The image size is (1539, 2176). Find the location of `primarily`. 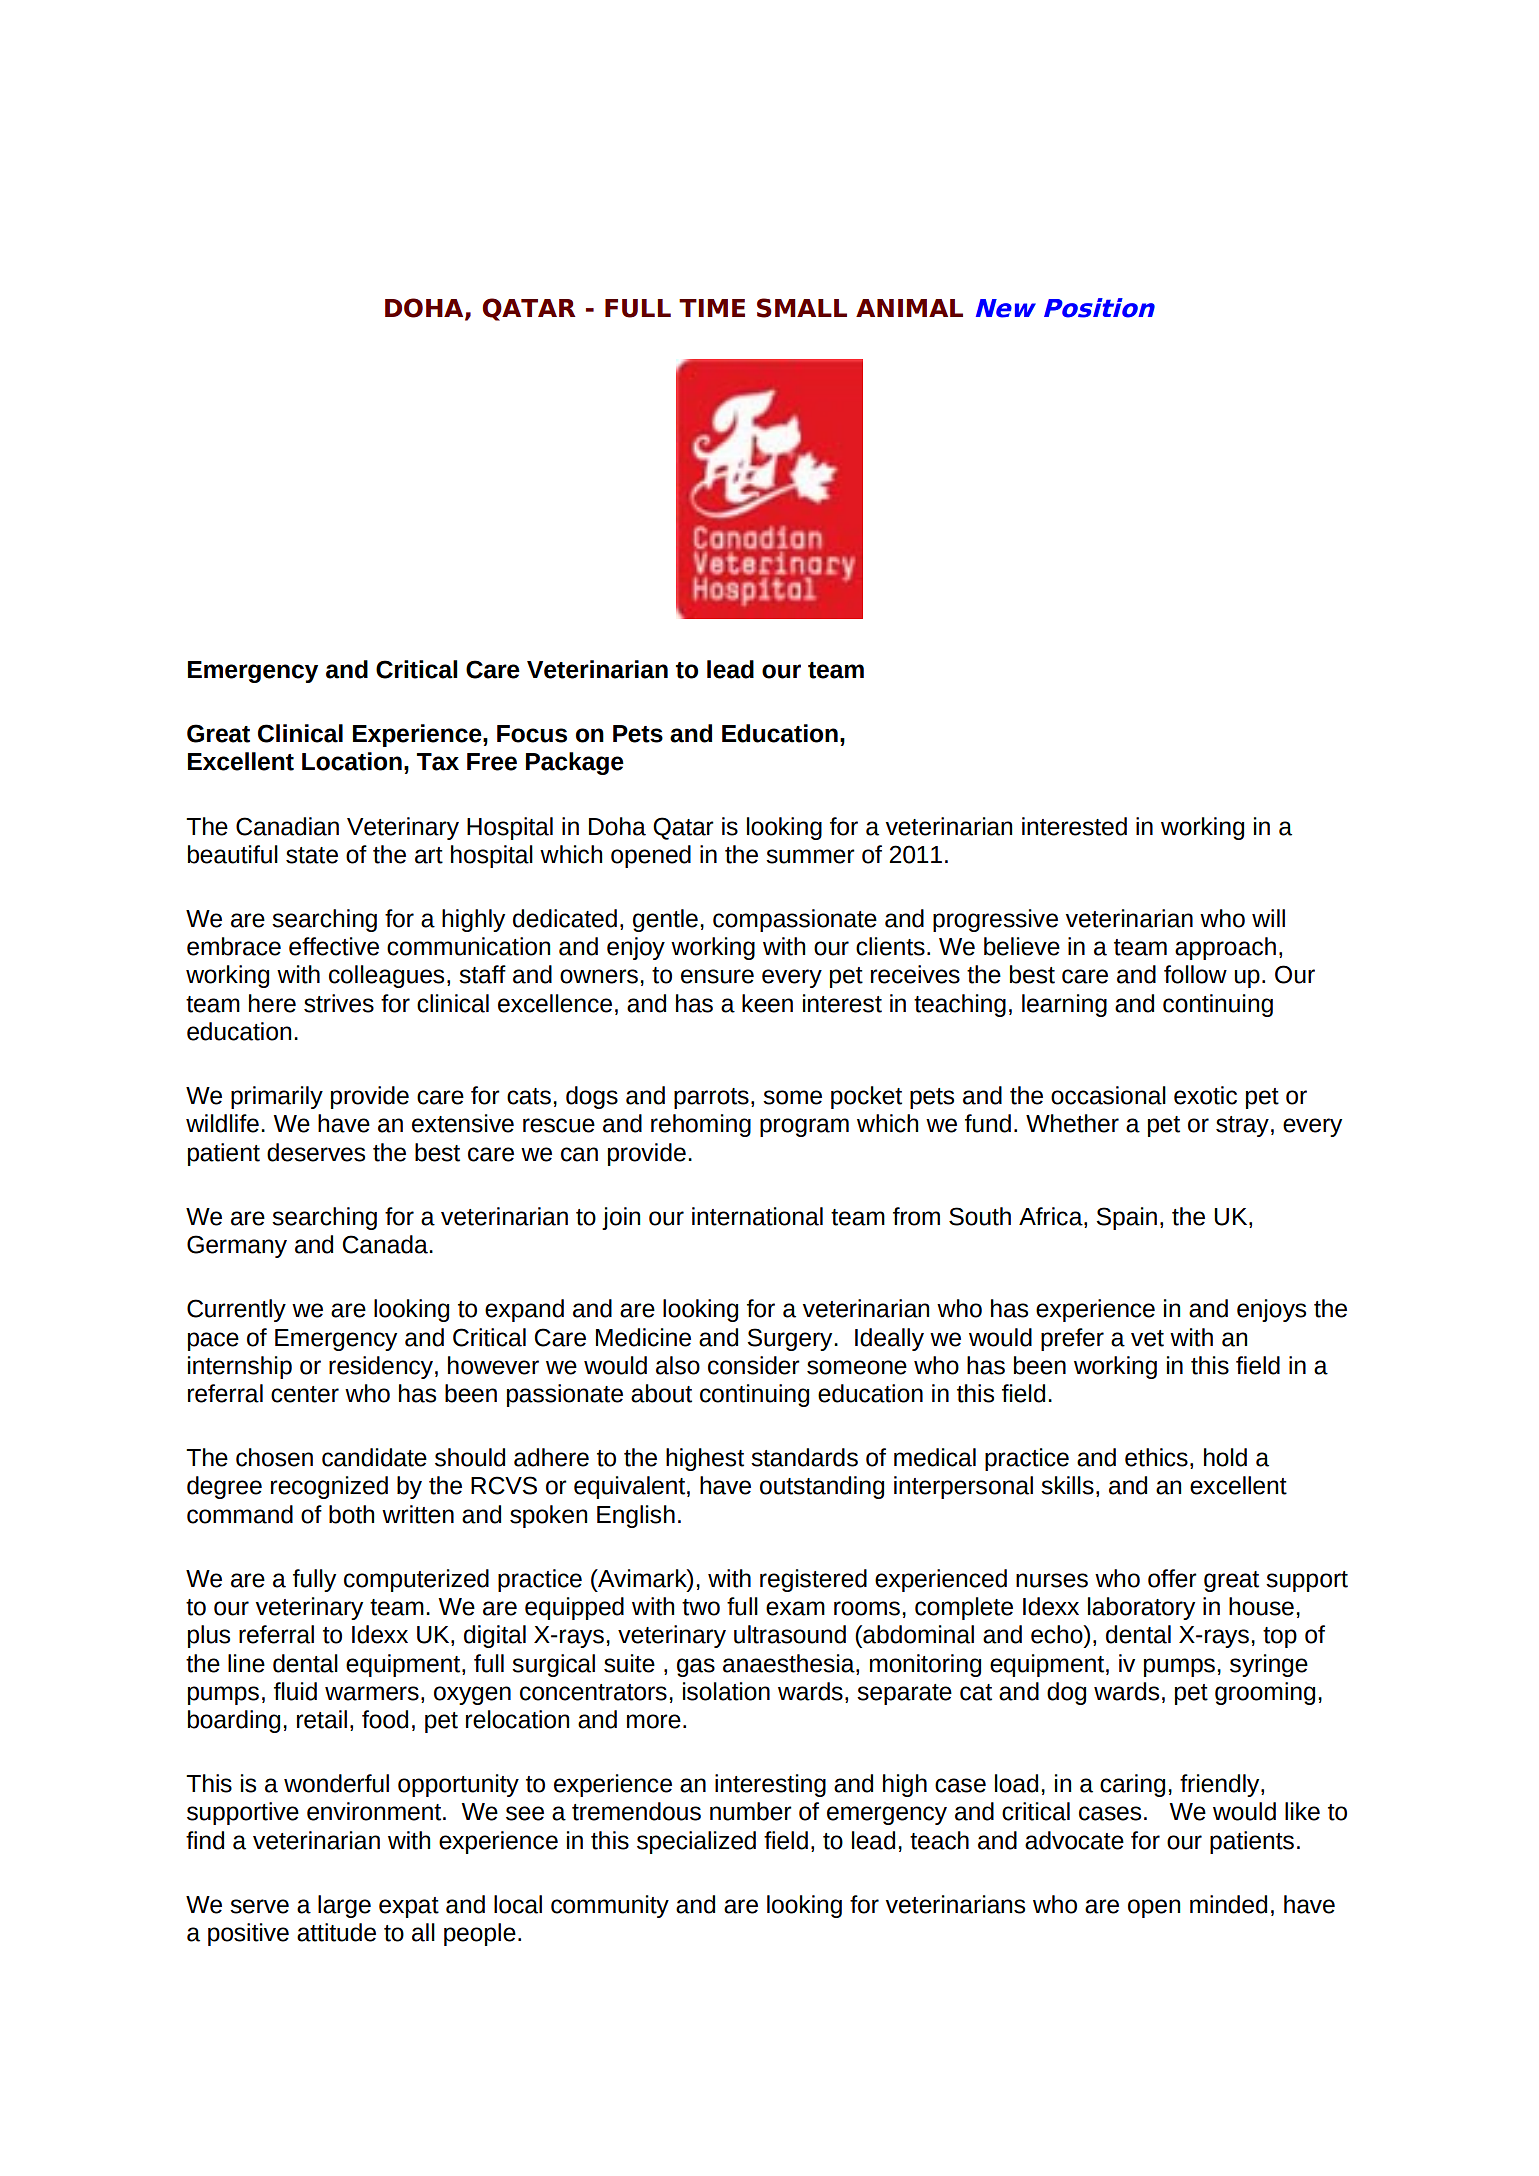

primarily is located at coordinates (277, 1097).
